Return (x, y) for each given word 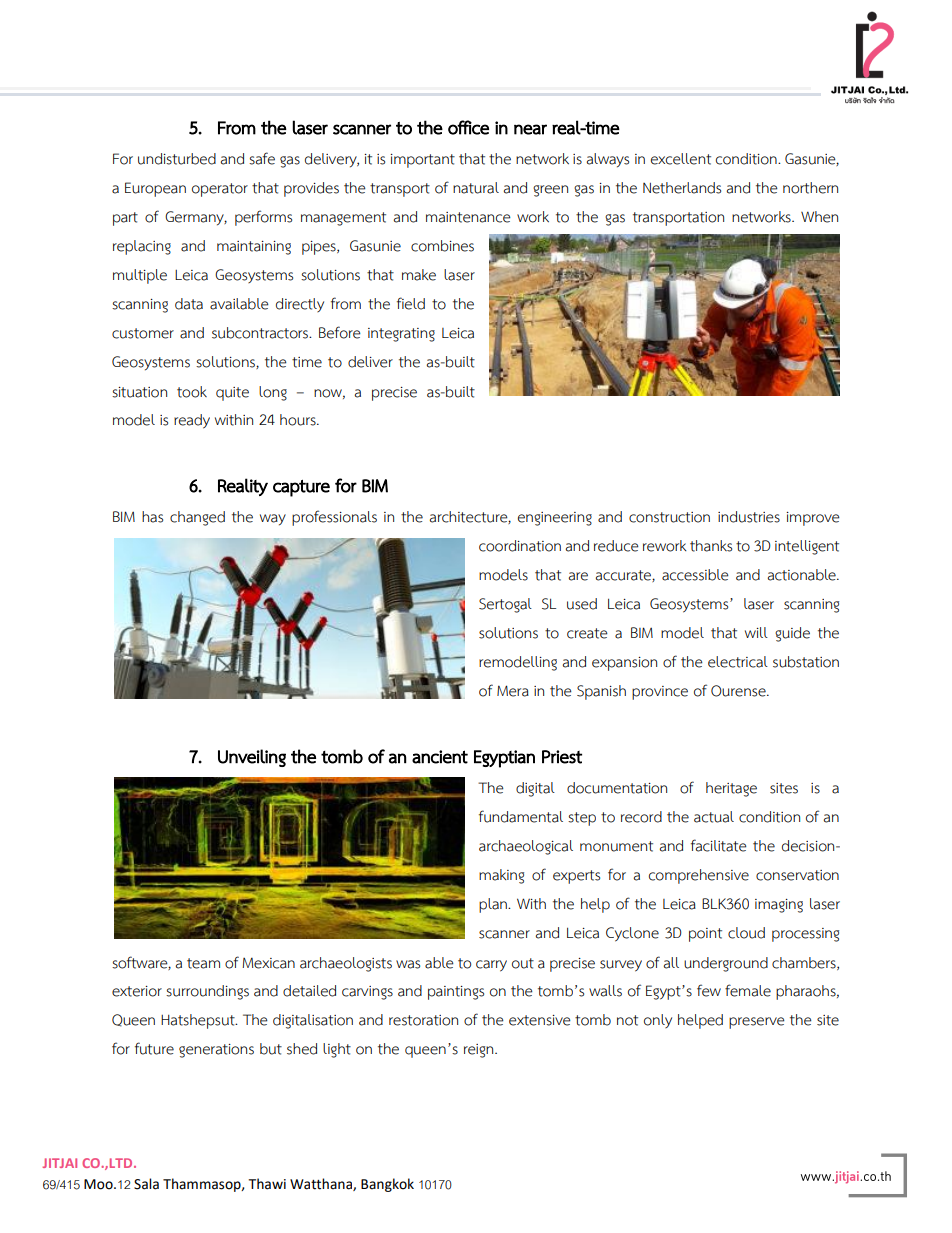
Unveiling (252, 758)
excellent (681, 159)
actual (714, 817)
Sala (146, 1184)
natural (476, 188)
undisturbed (177, 159)
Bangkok (387, 1185)
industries (749, 517)
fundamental (521, 816)
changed (197, 518)
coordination (520, 546)
